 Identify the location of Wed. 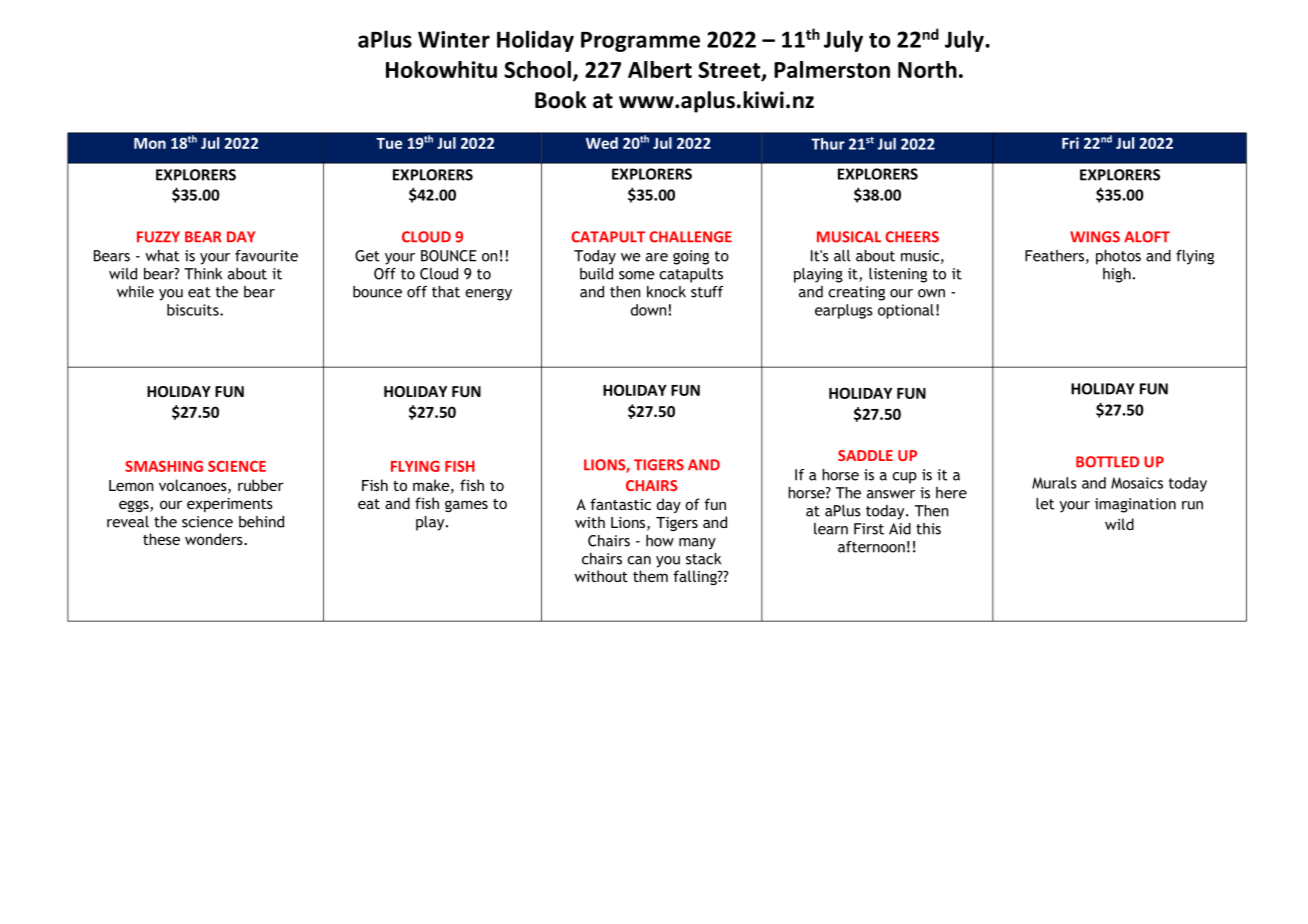
(602, 143).
